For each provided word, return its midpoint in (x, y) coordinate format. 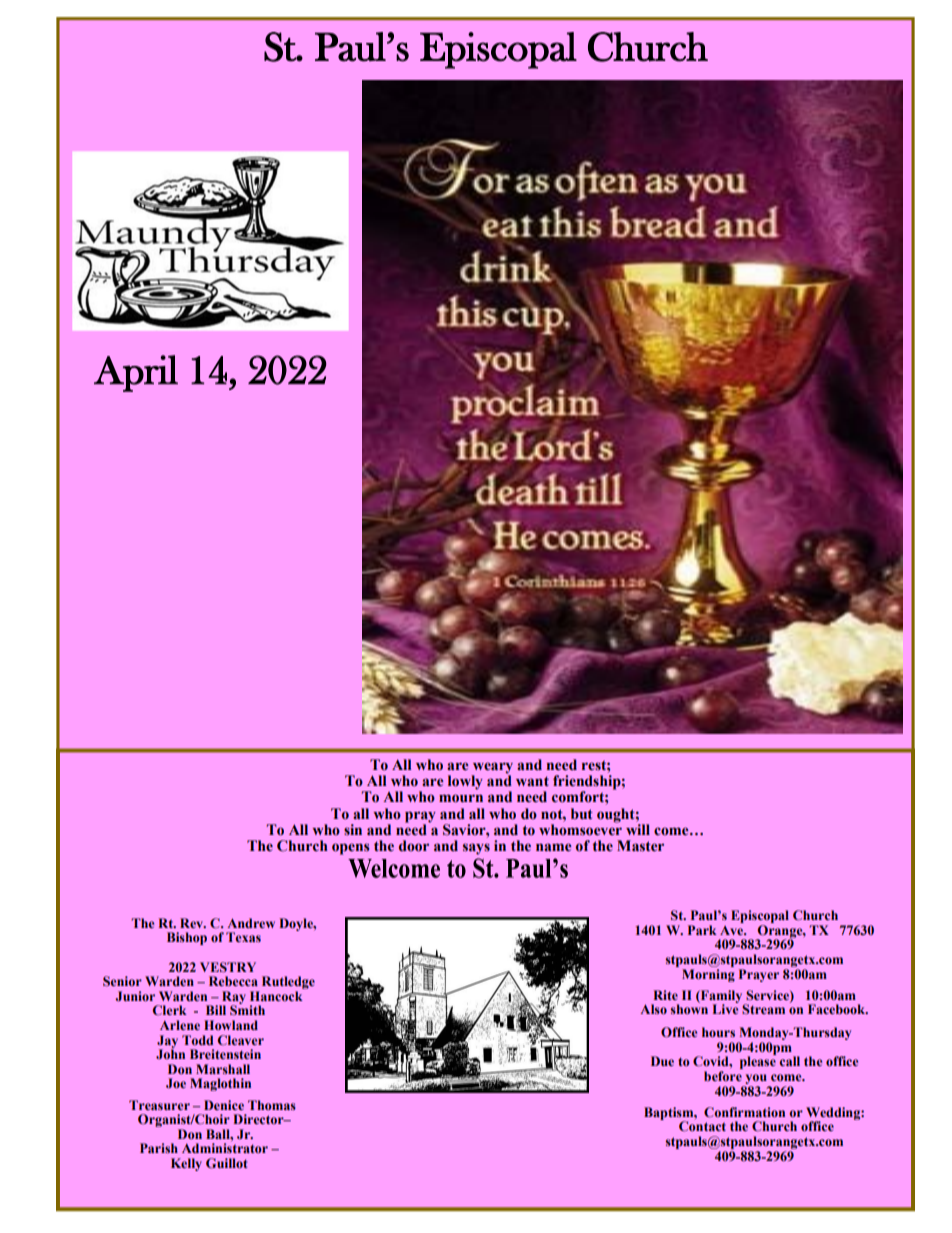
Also (653, 1009)
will (638, 829)
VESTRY (228, 967)
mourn (461, 798)
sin (353, 829)
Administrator (225, 1148)
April (136, 373)
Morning (708, 975)
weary (492, 769)
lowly (465, 782)
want (532, 781)
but (582, 814)
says (476, 849)
